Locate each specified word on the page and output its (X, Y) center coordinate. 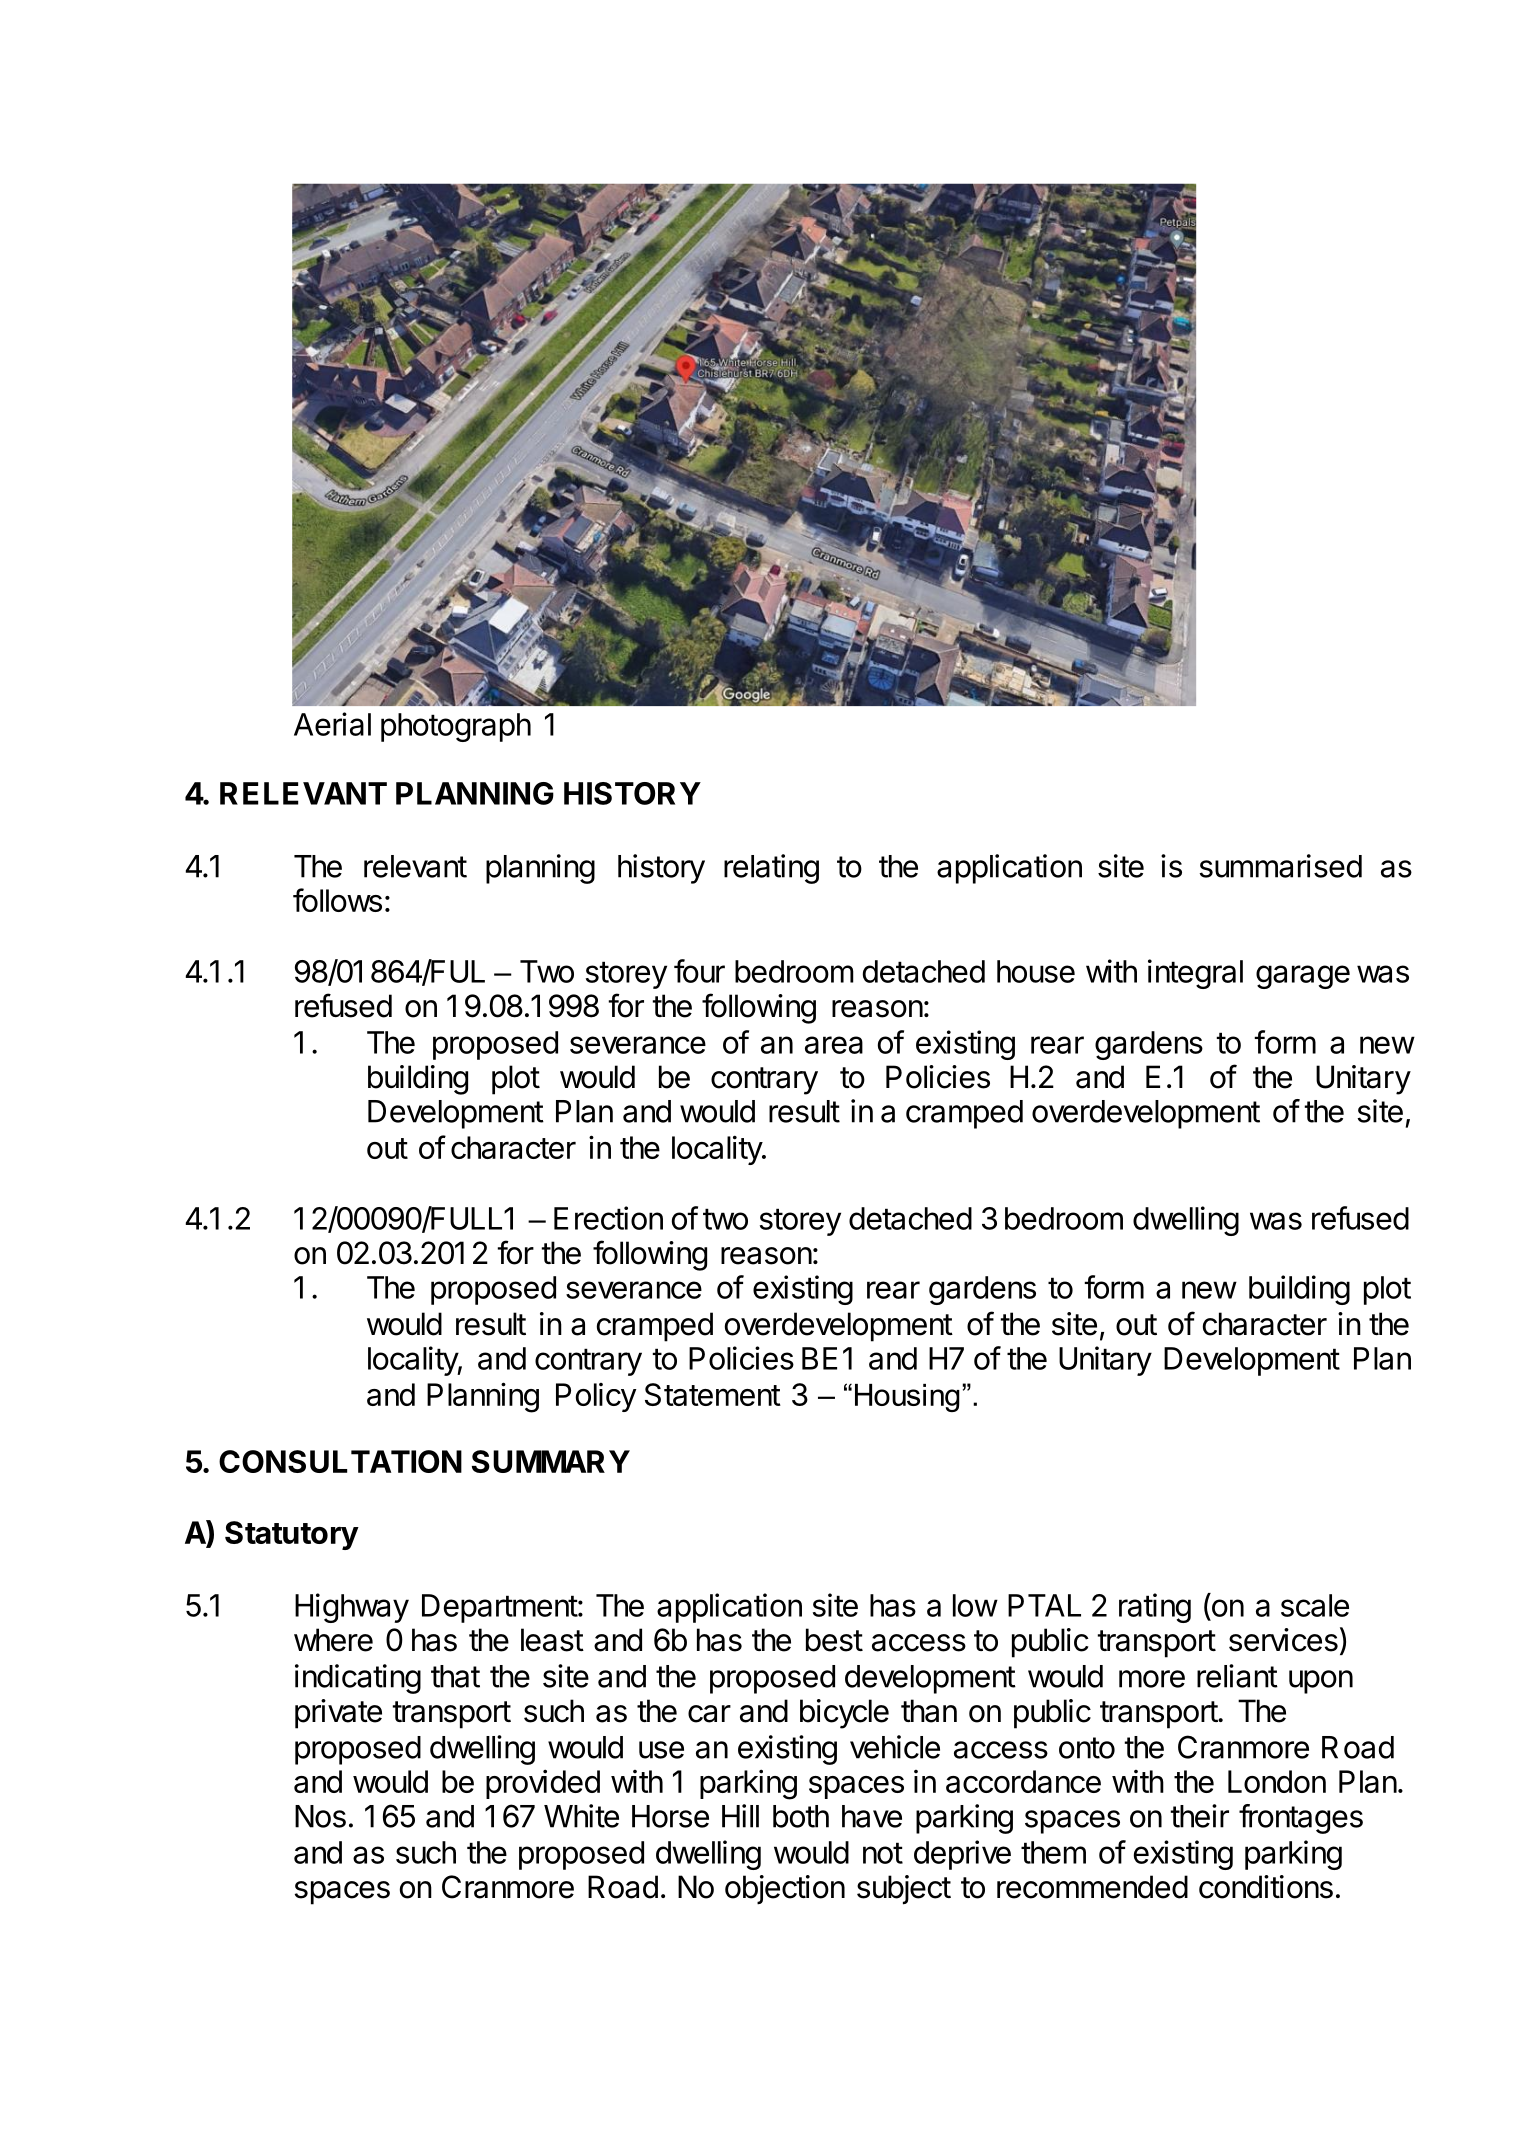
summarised (1280, 866)
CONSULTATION (340, 1461)
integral (1195, 974)
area (834, 1045)
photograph (456, 727)
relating (771, 869)
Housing (907, 1398)
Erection (608, 1218)
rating (1155, 1608)
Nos (320, 1816)
